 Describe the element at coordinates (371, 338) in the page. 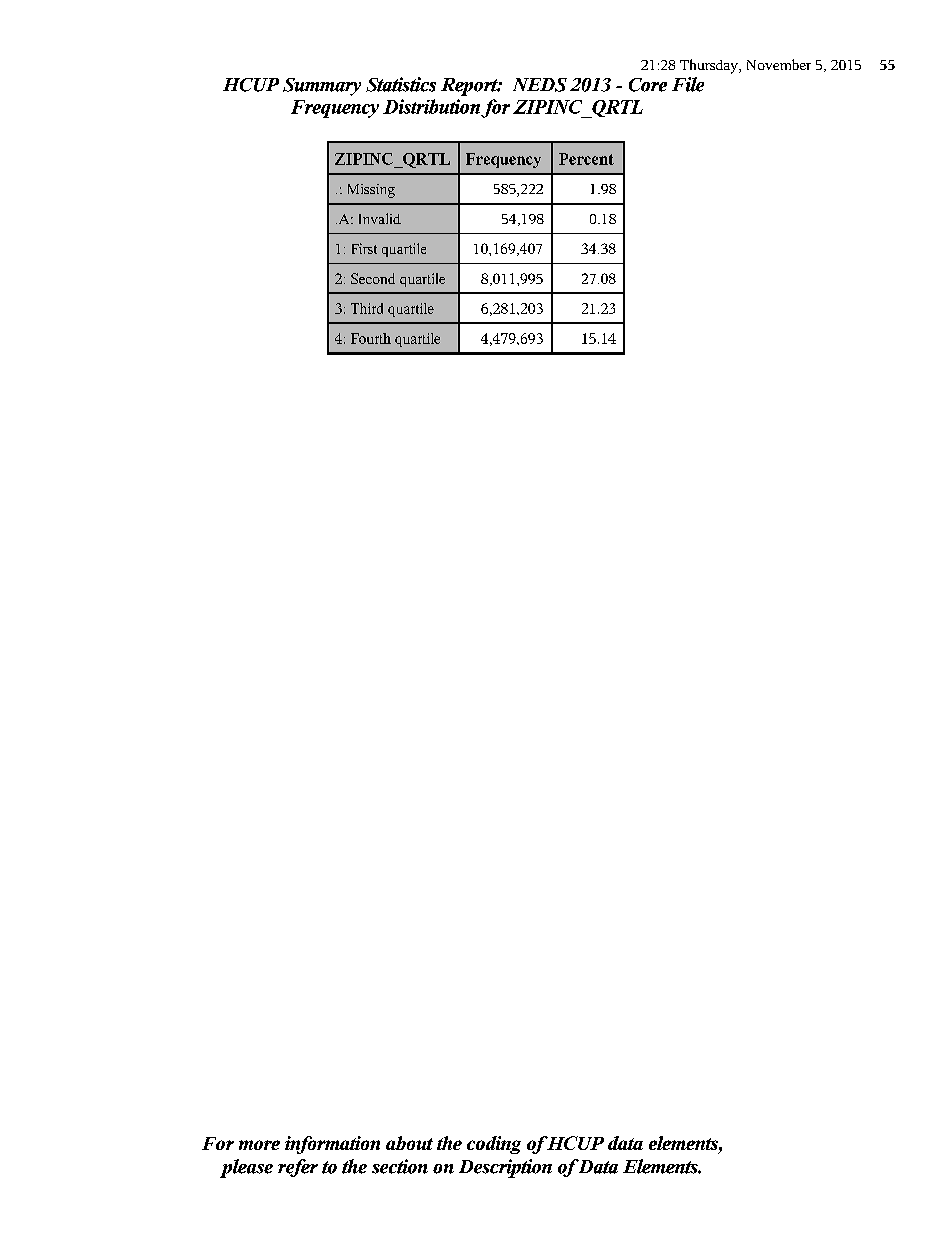

I see `Fourth` at that location.
